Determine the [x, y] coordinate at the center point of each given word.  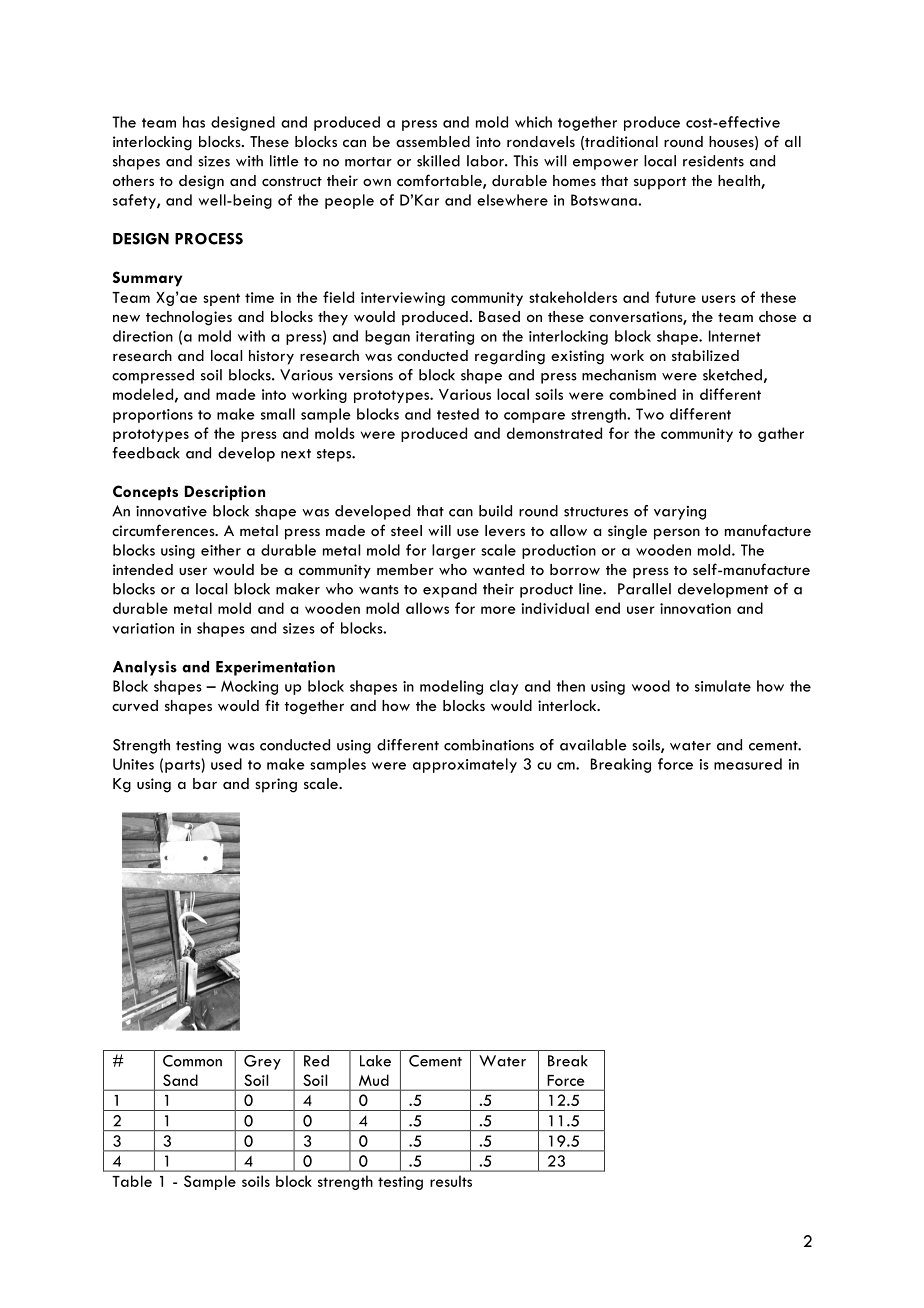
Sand [180, 1080]
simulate [723, 686]
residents [713, 161]
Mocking [249, 687]
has [194, 122]
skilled [438, 161]
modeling [451, 687]
